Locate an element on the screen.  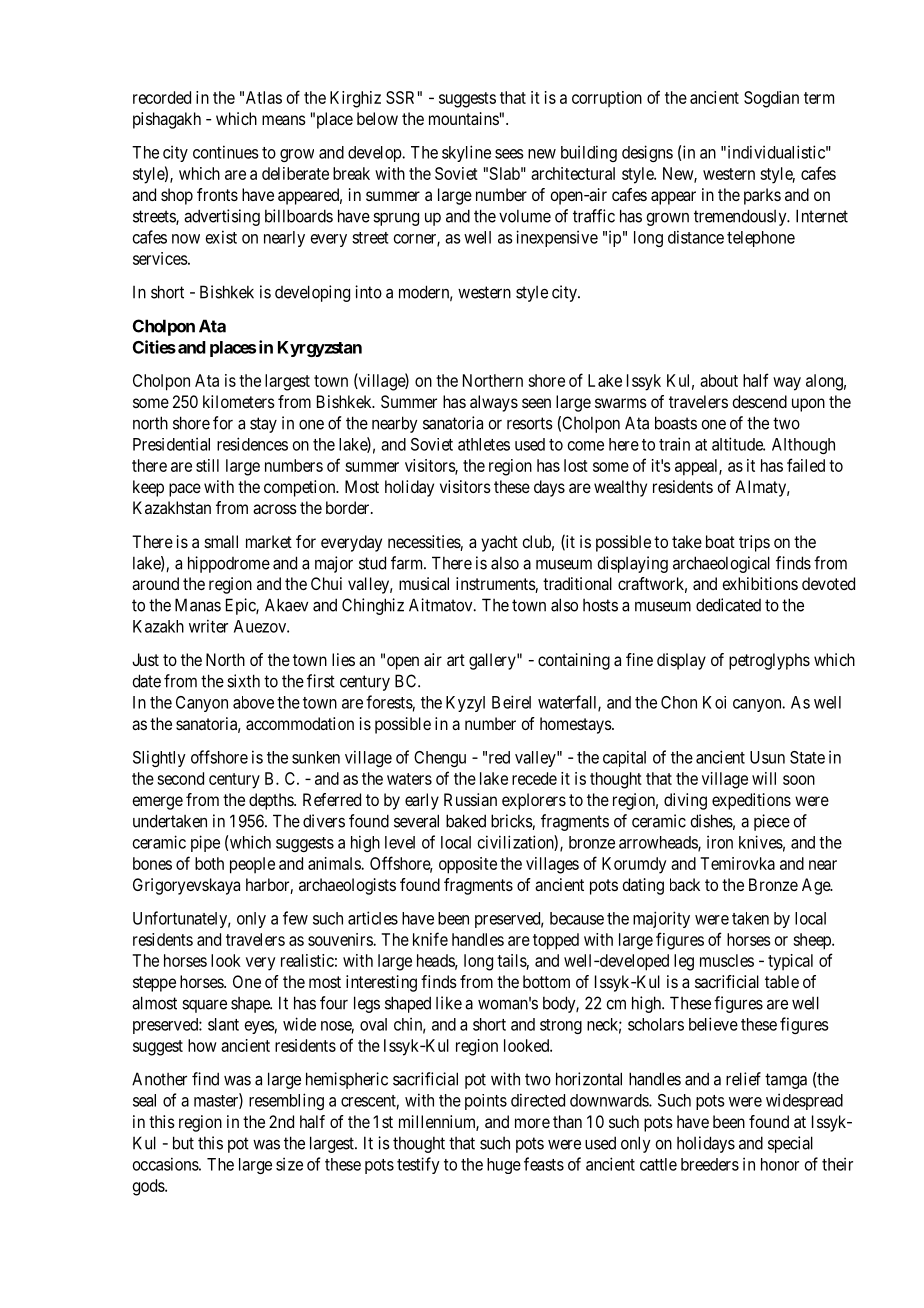
mountains is located at coordinates (464, 118).
